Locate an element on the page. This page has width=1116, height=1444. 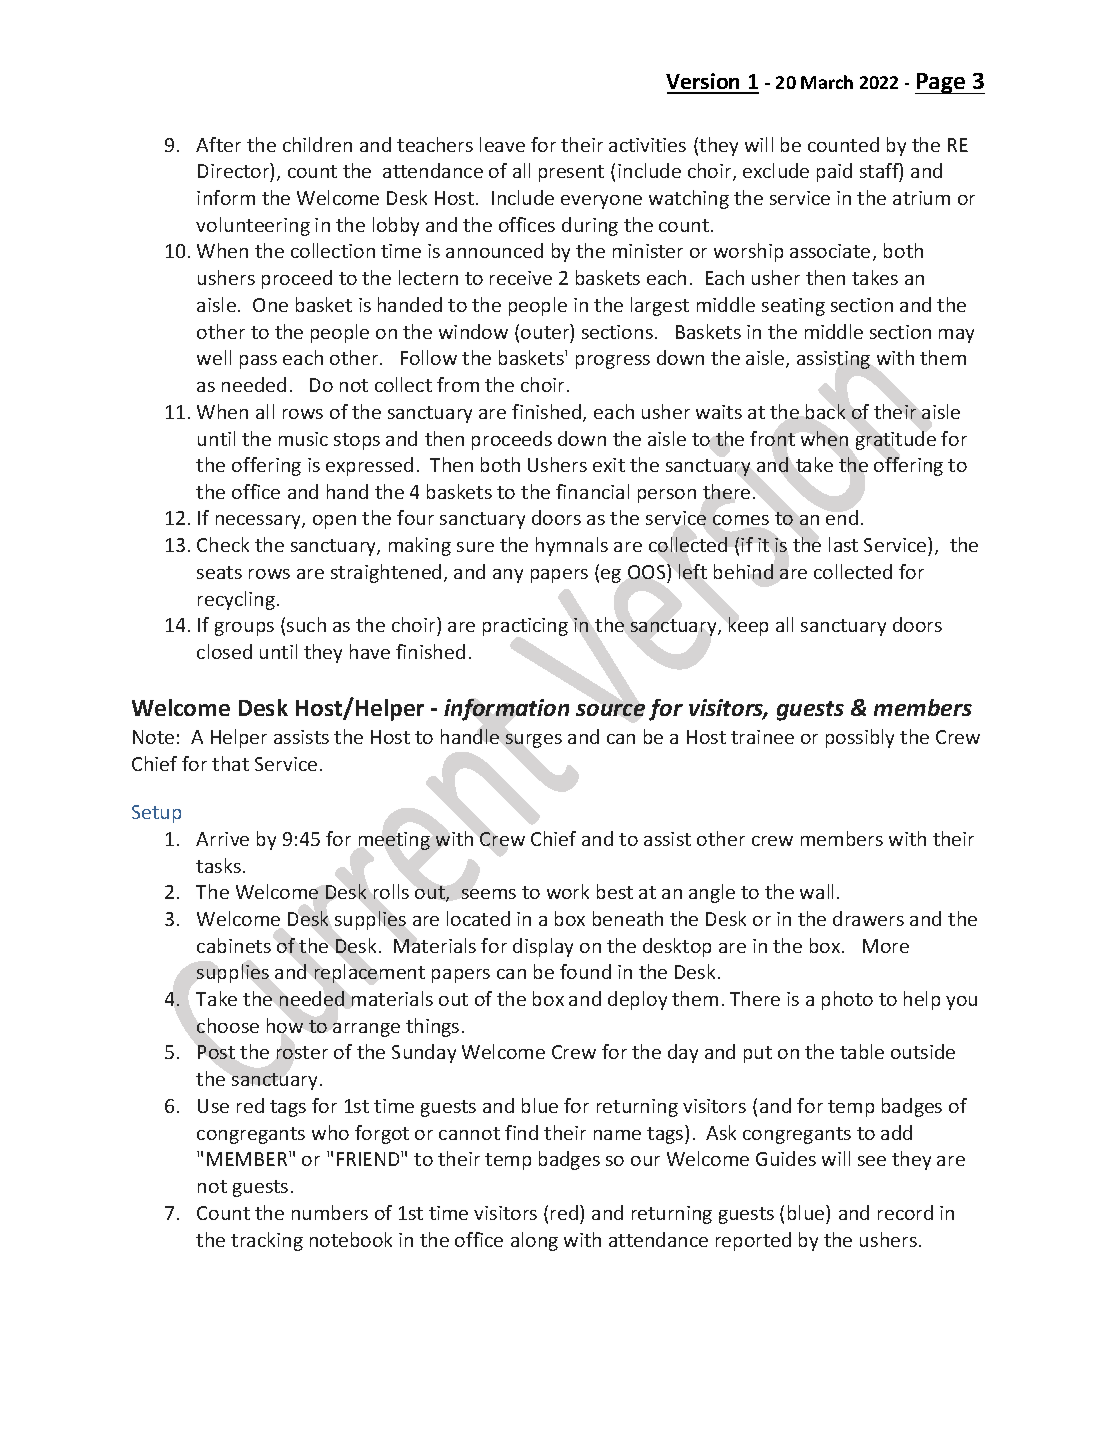
March is located at coordinates (827, 82).
